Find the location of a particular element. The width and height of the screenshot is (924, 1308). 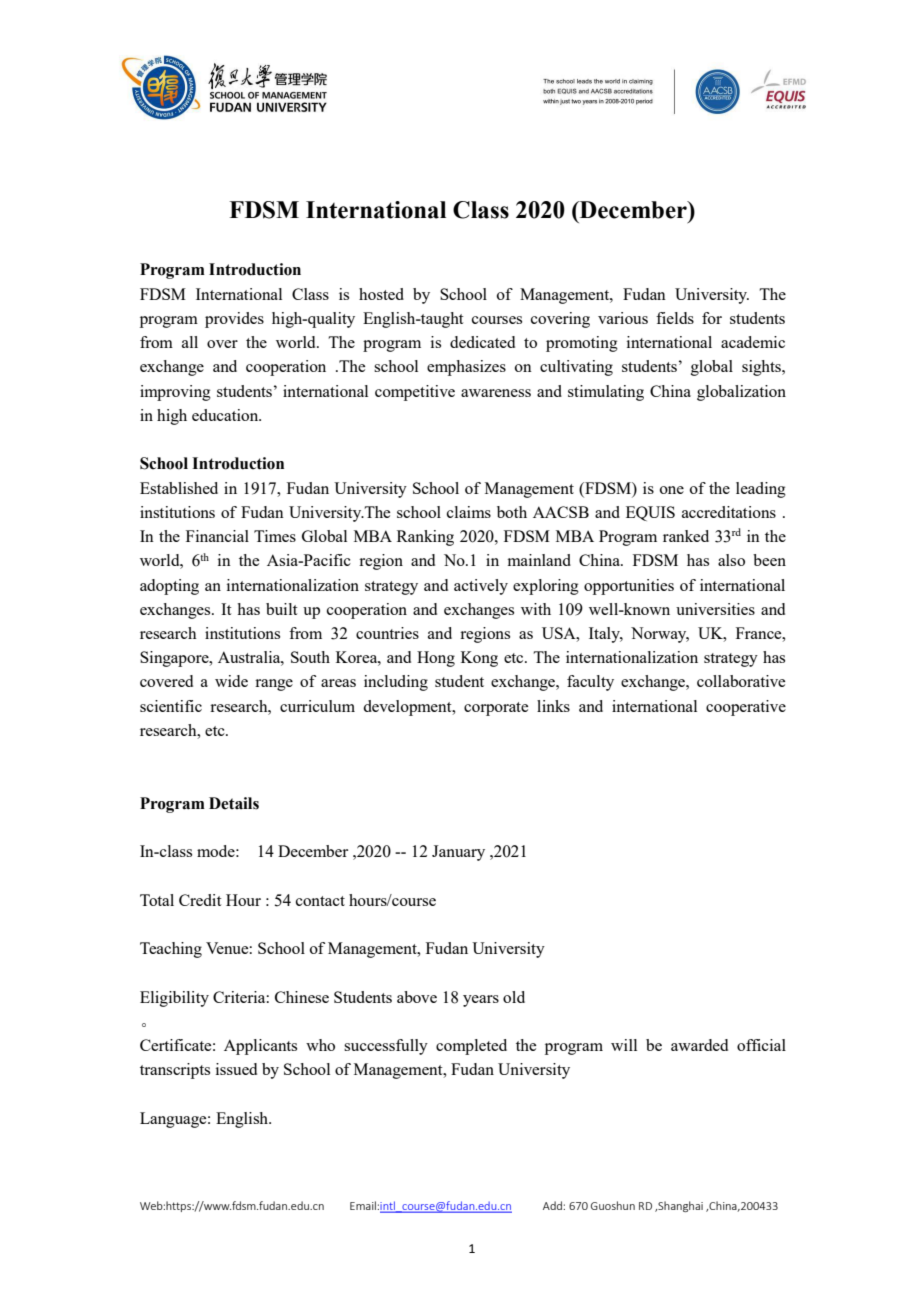

Add is located at coordinates (552, 1205).
